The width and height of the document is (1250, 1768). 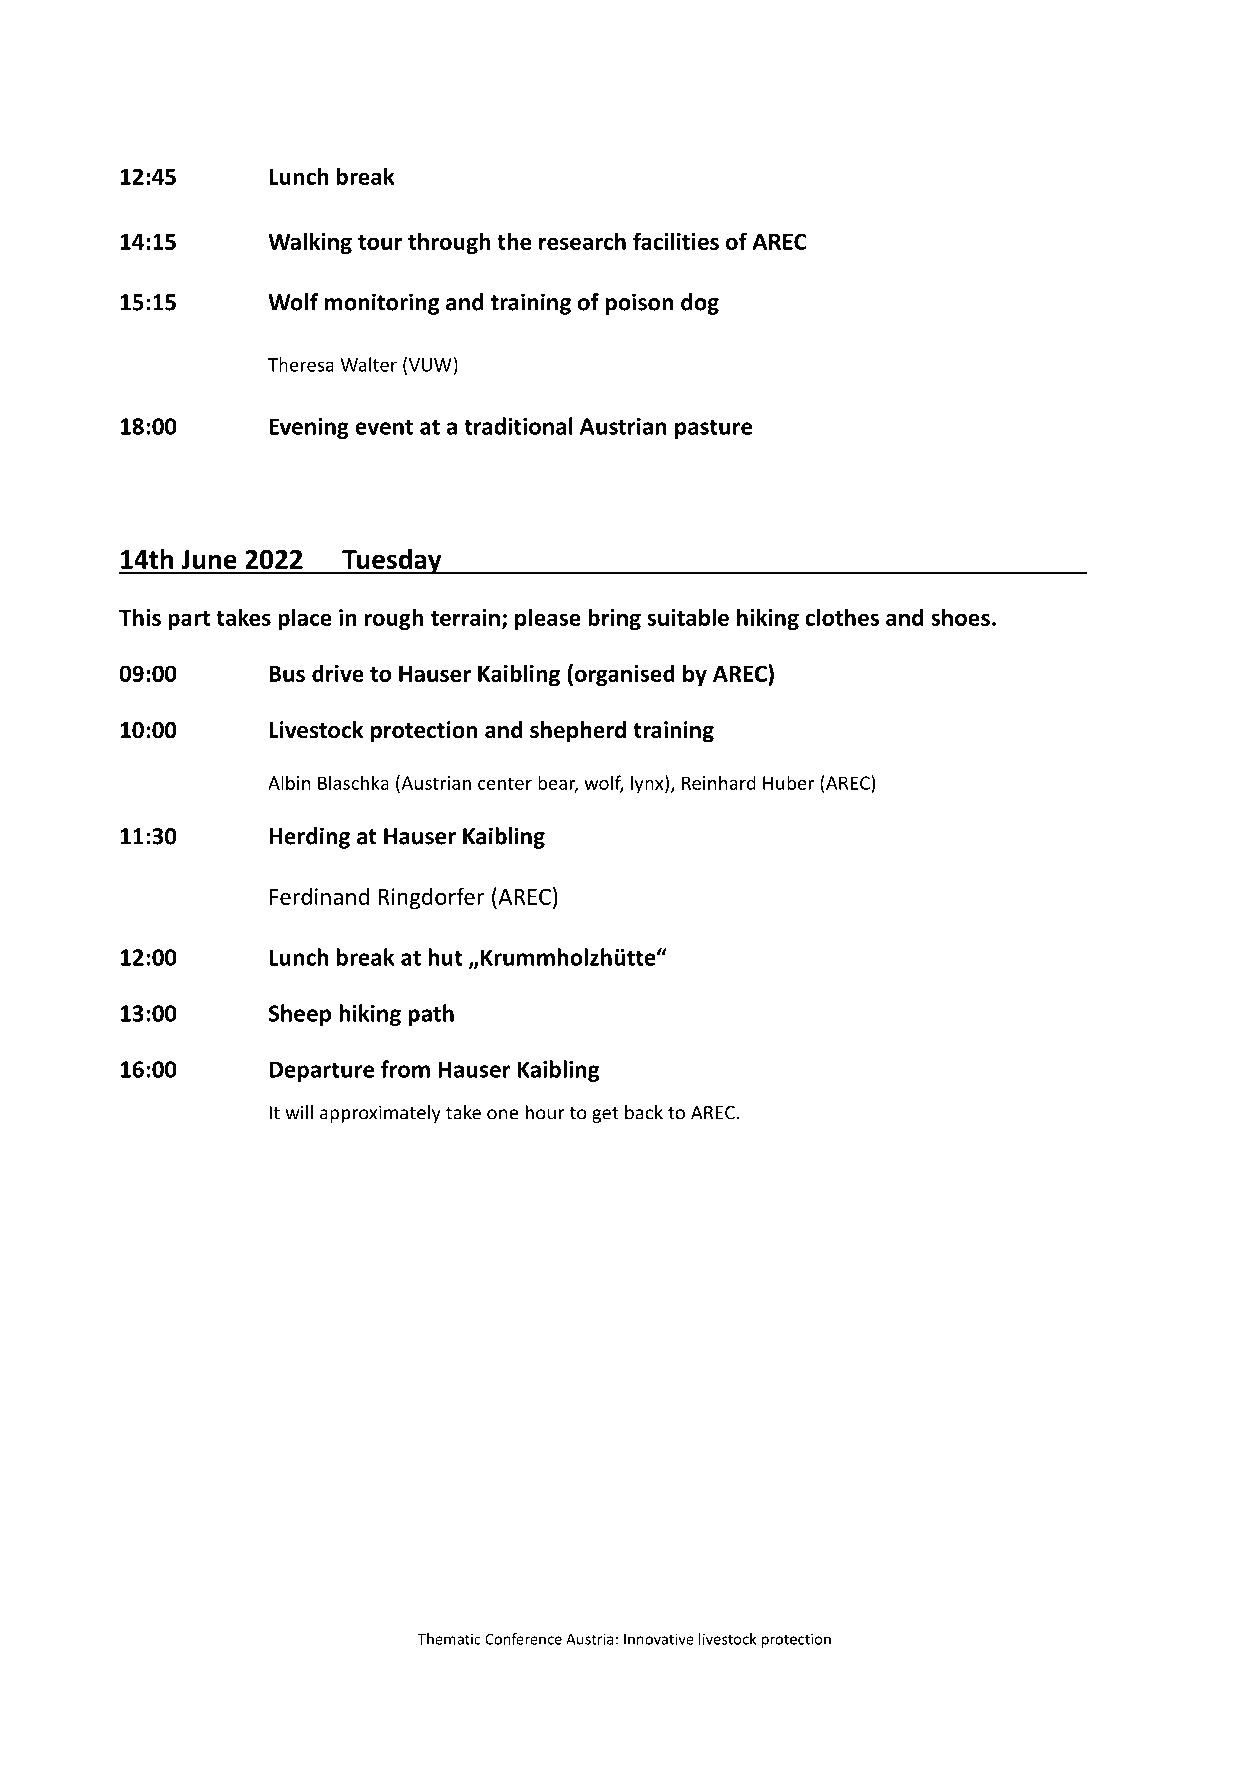 I want to click on research, so click(x=582, y=241).
